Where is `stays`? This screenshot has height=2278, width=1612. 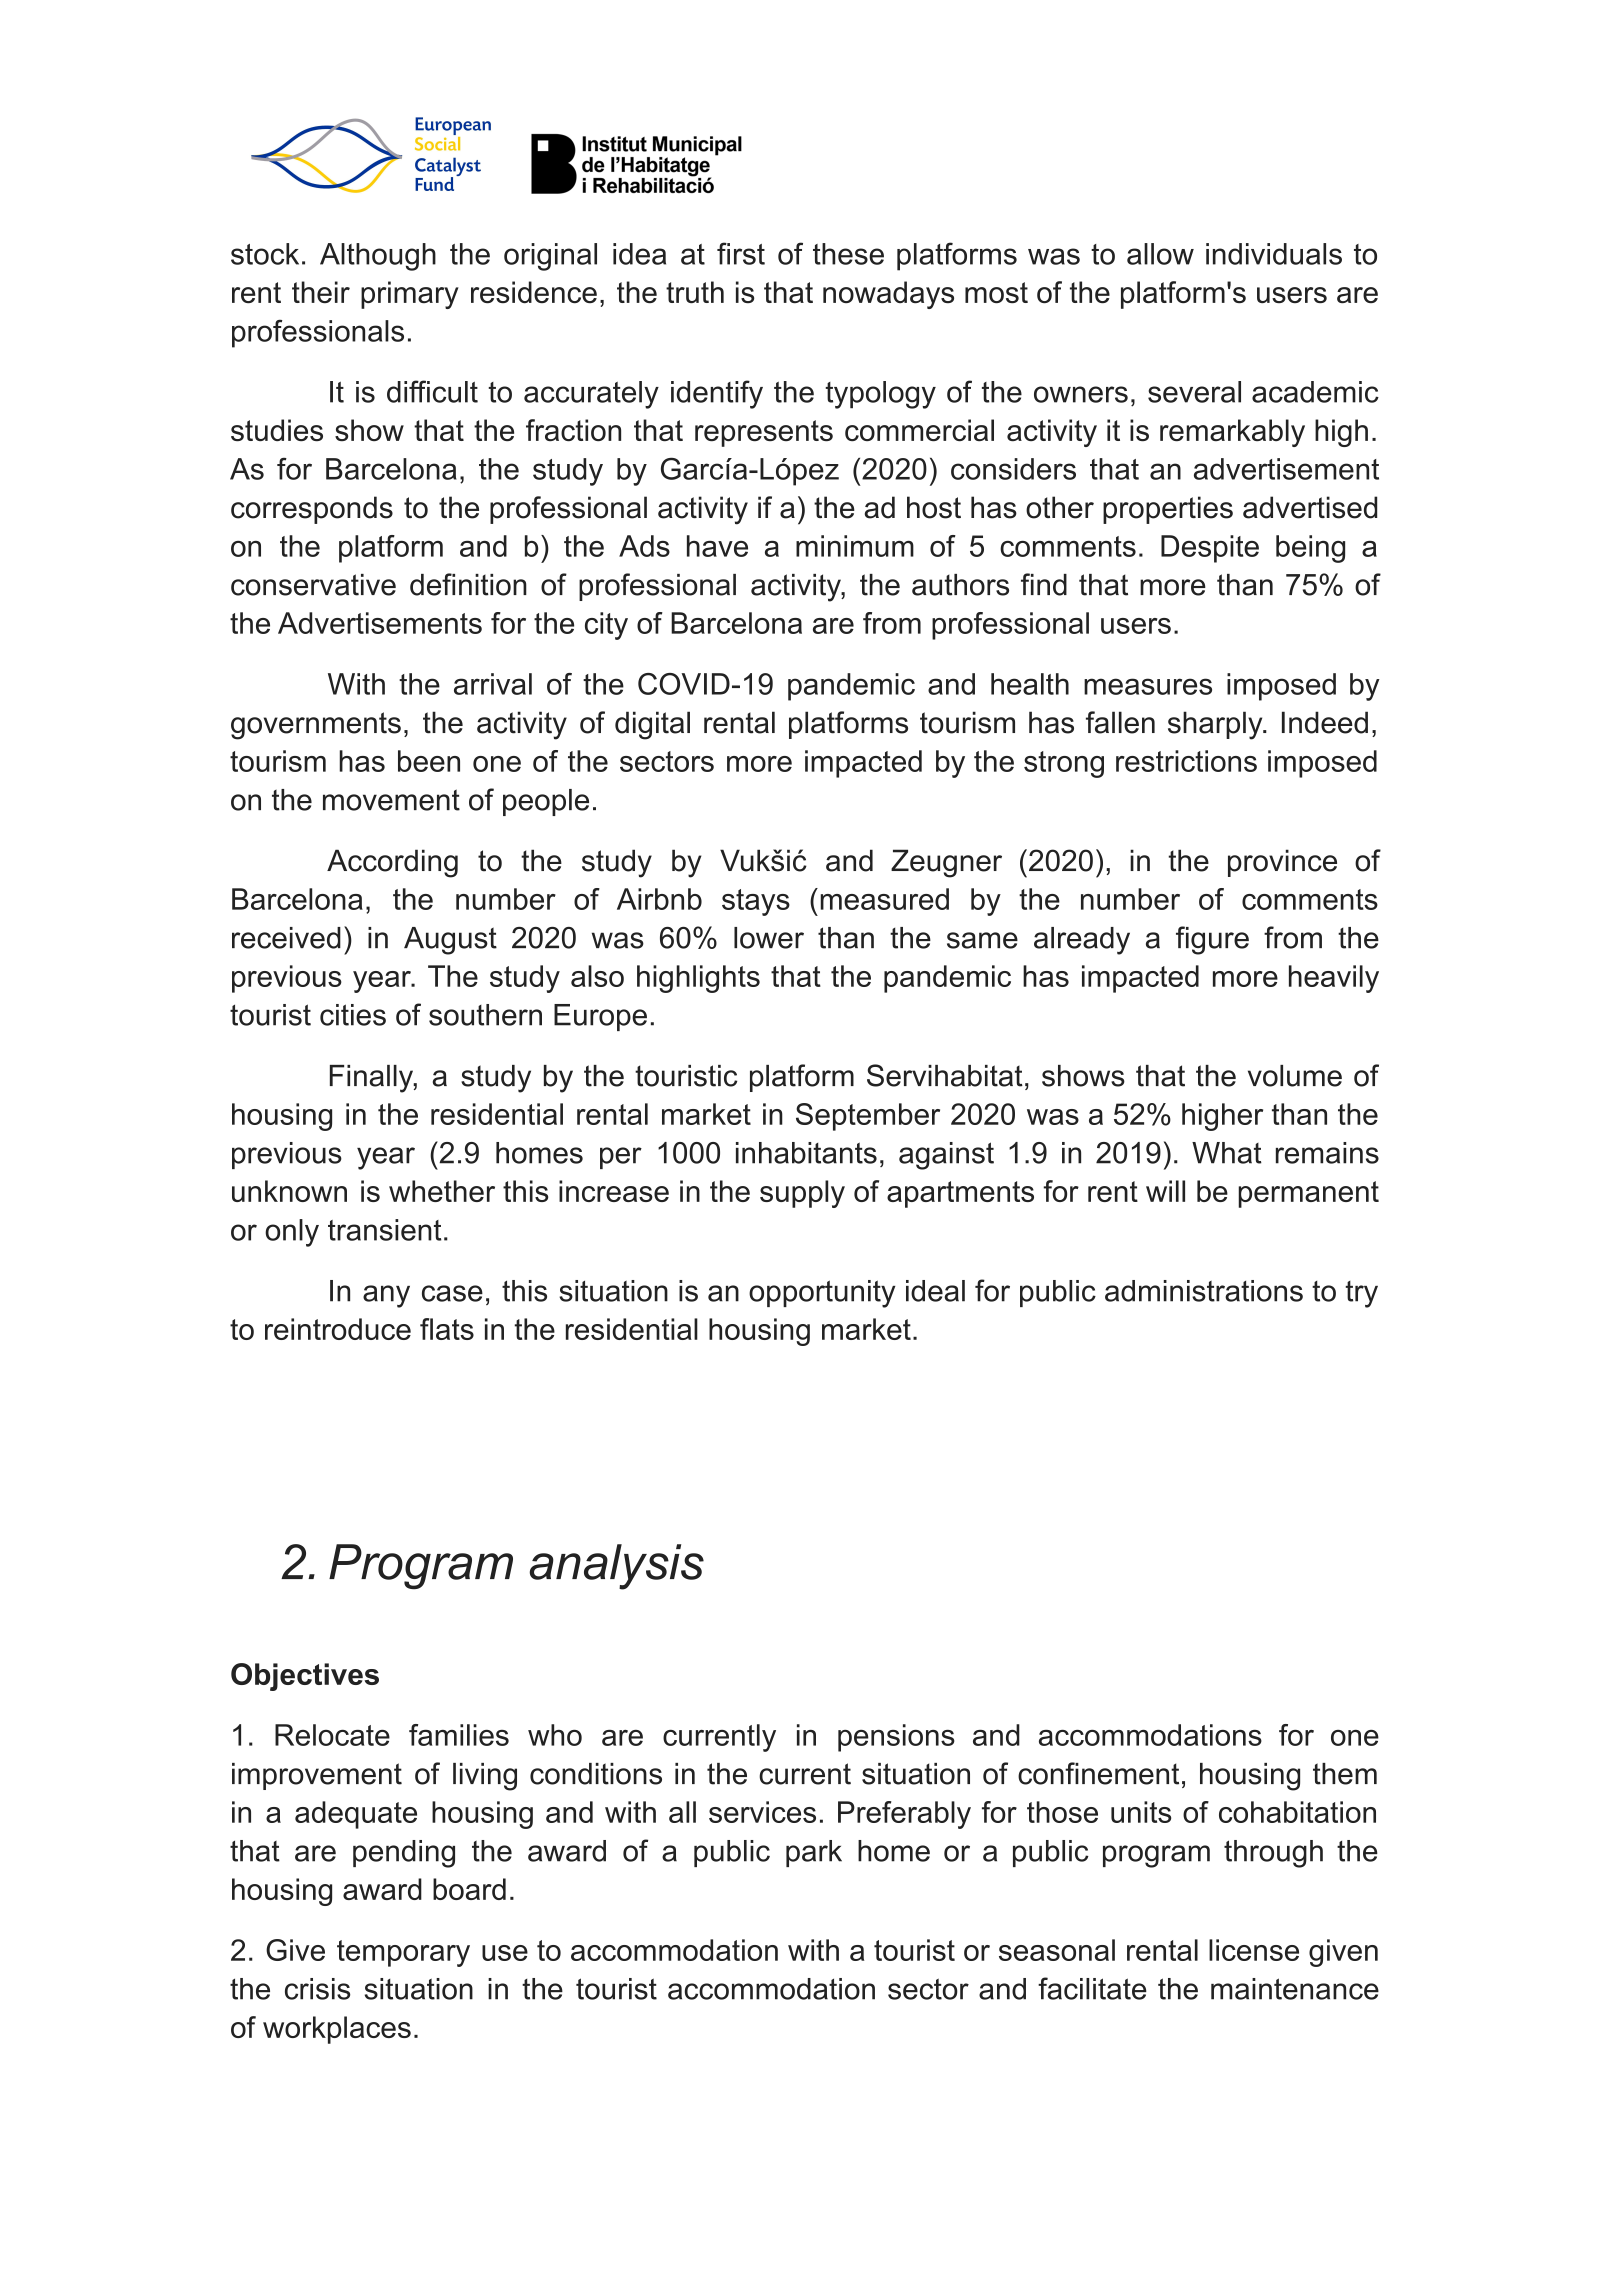
stays is located at coordinates (756, 902).
